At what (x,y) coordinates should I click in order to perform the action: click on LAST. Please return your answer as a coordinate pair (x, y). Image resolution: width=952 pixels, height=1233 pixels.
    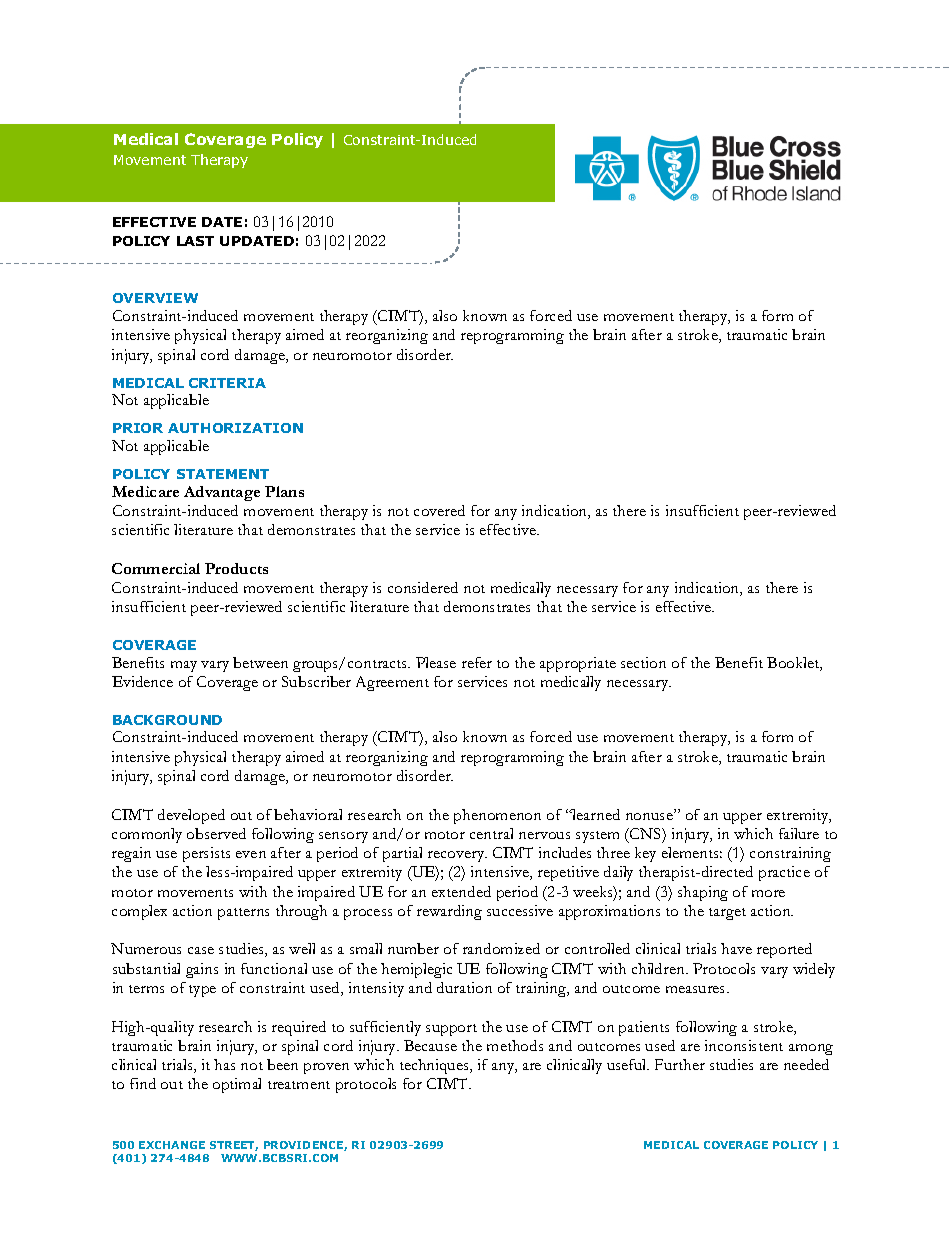
    Looking at the image, I should click on (195, 241).
